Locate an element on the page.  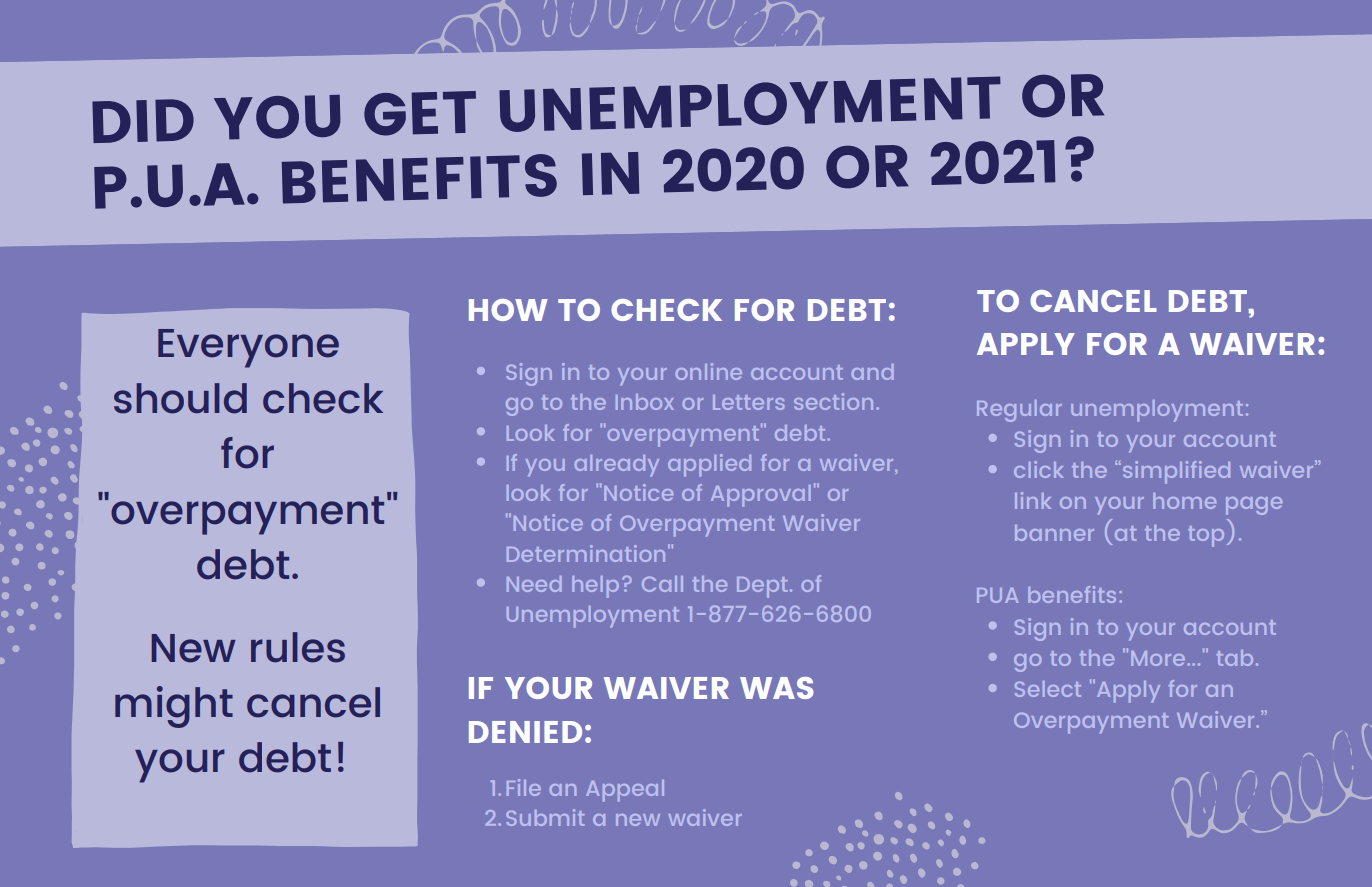
Approval is located at coordinates (761, 496).
